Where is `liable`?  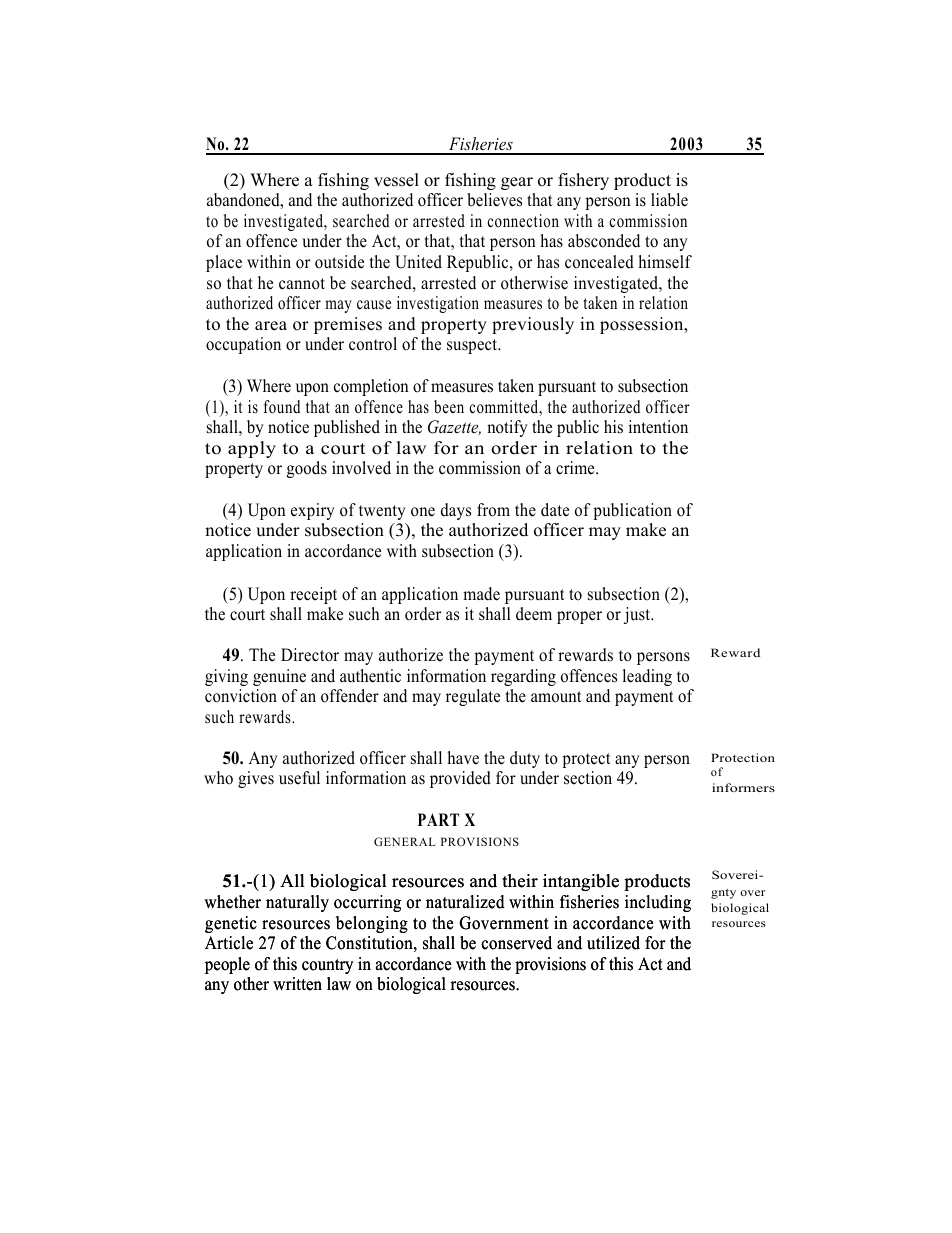 liable is located at coordinates (669, 200).
